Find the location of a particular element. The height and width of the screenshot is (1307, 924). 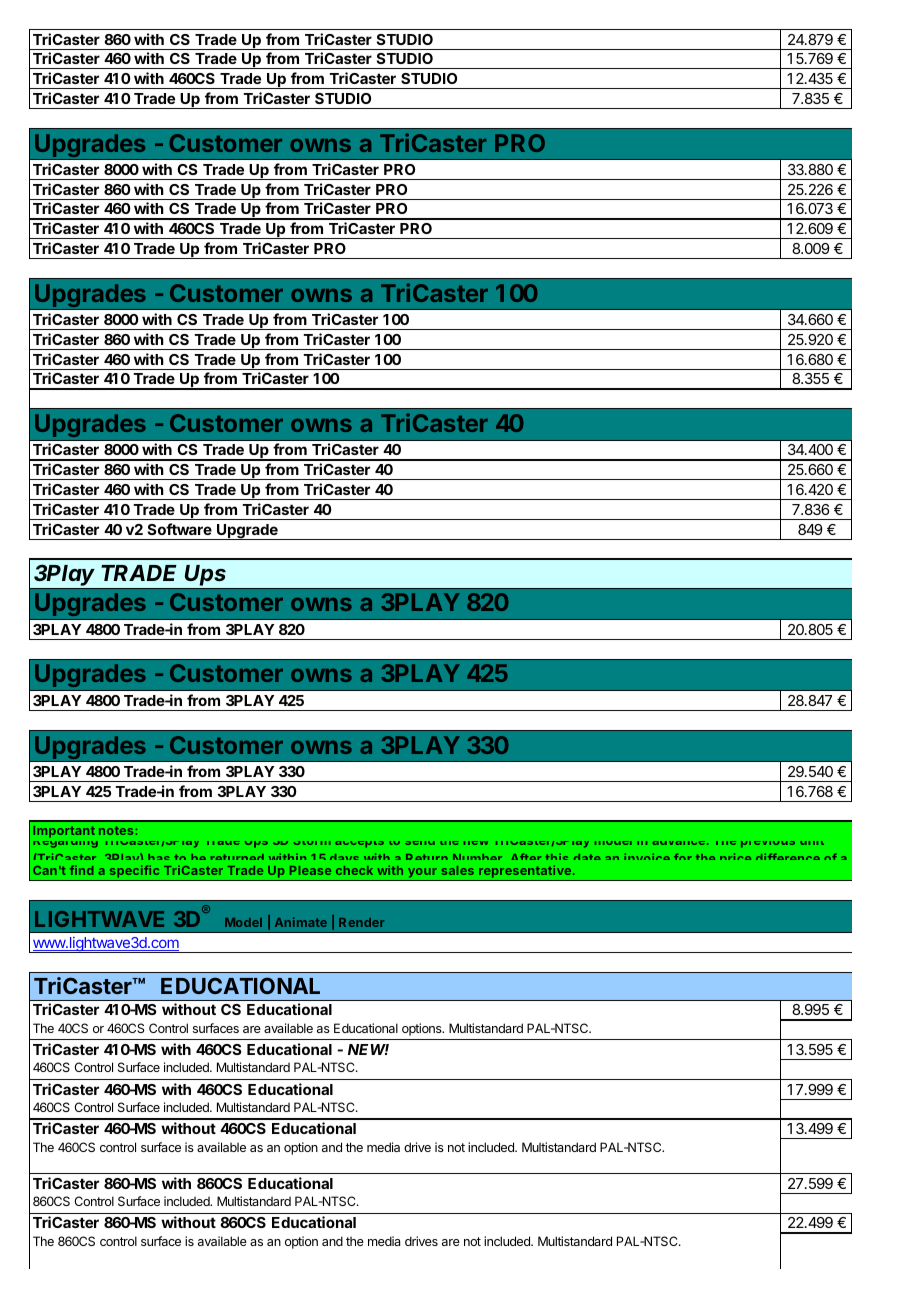

notes is located at coordinates (117, 830).
